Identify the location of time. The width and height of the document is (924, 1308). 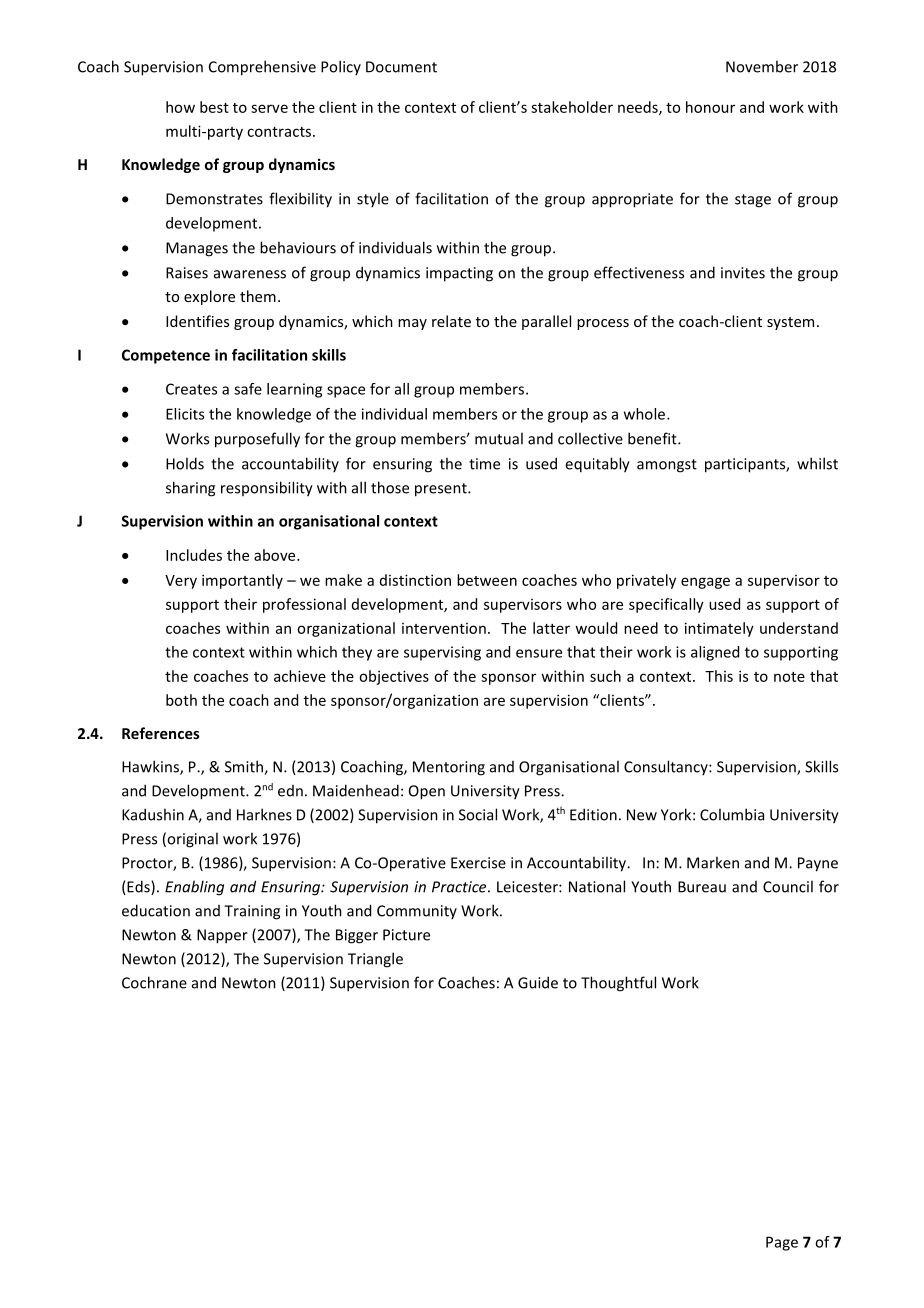
(484, 464).
